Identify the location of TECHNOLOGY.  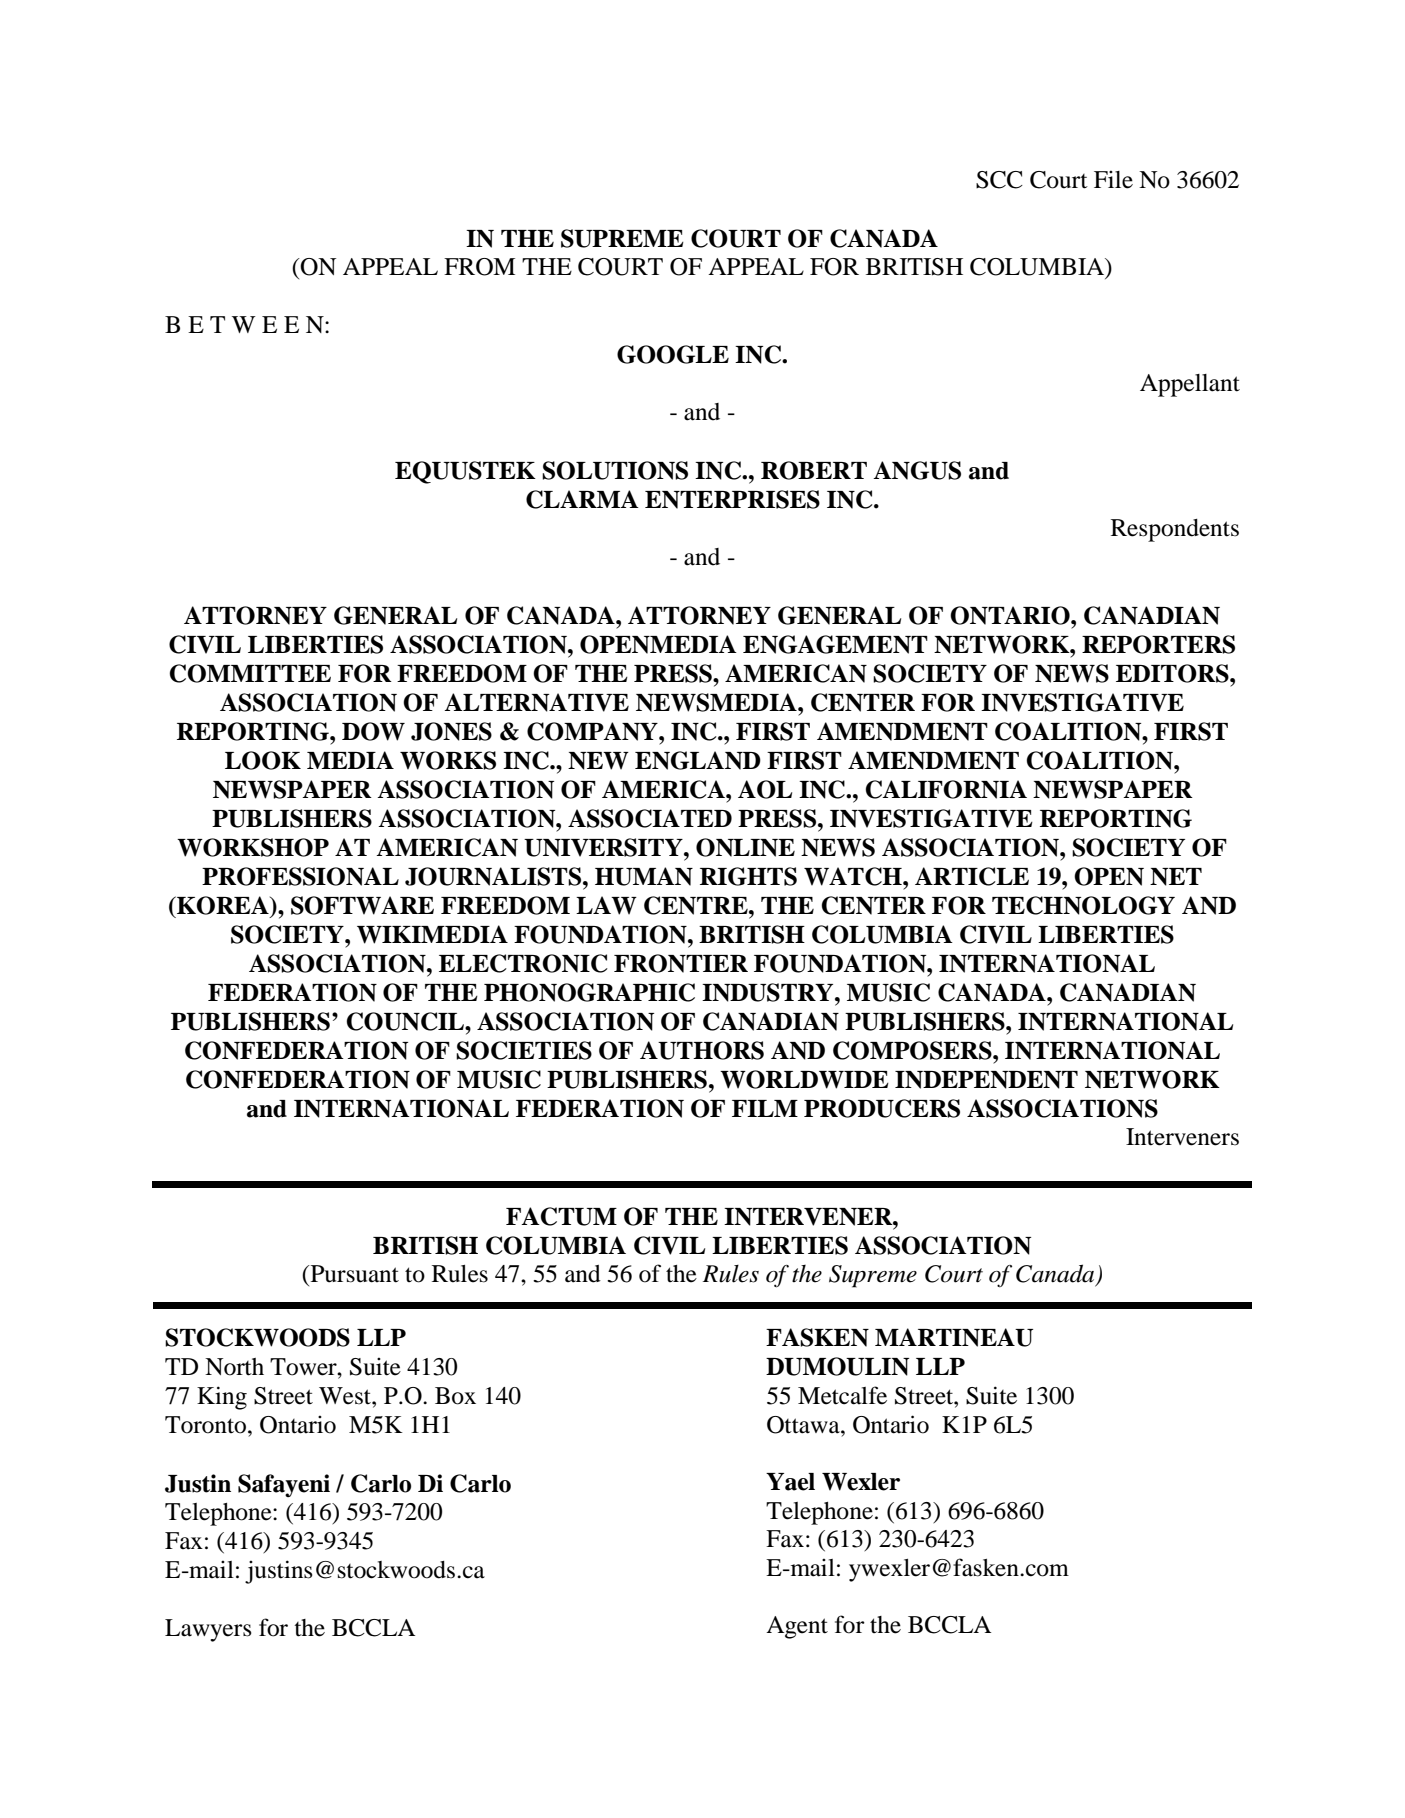
(1083, 905).
